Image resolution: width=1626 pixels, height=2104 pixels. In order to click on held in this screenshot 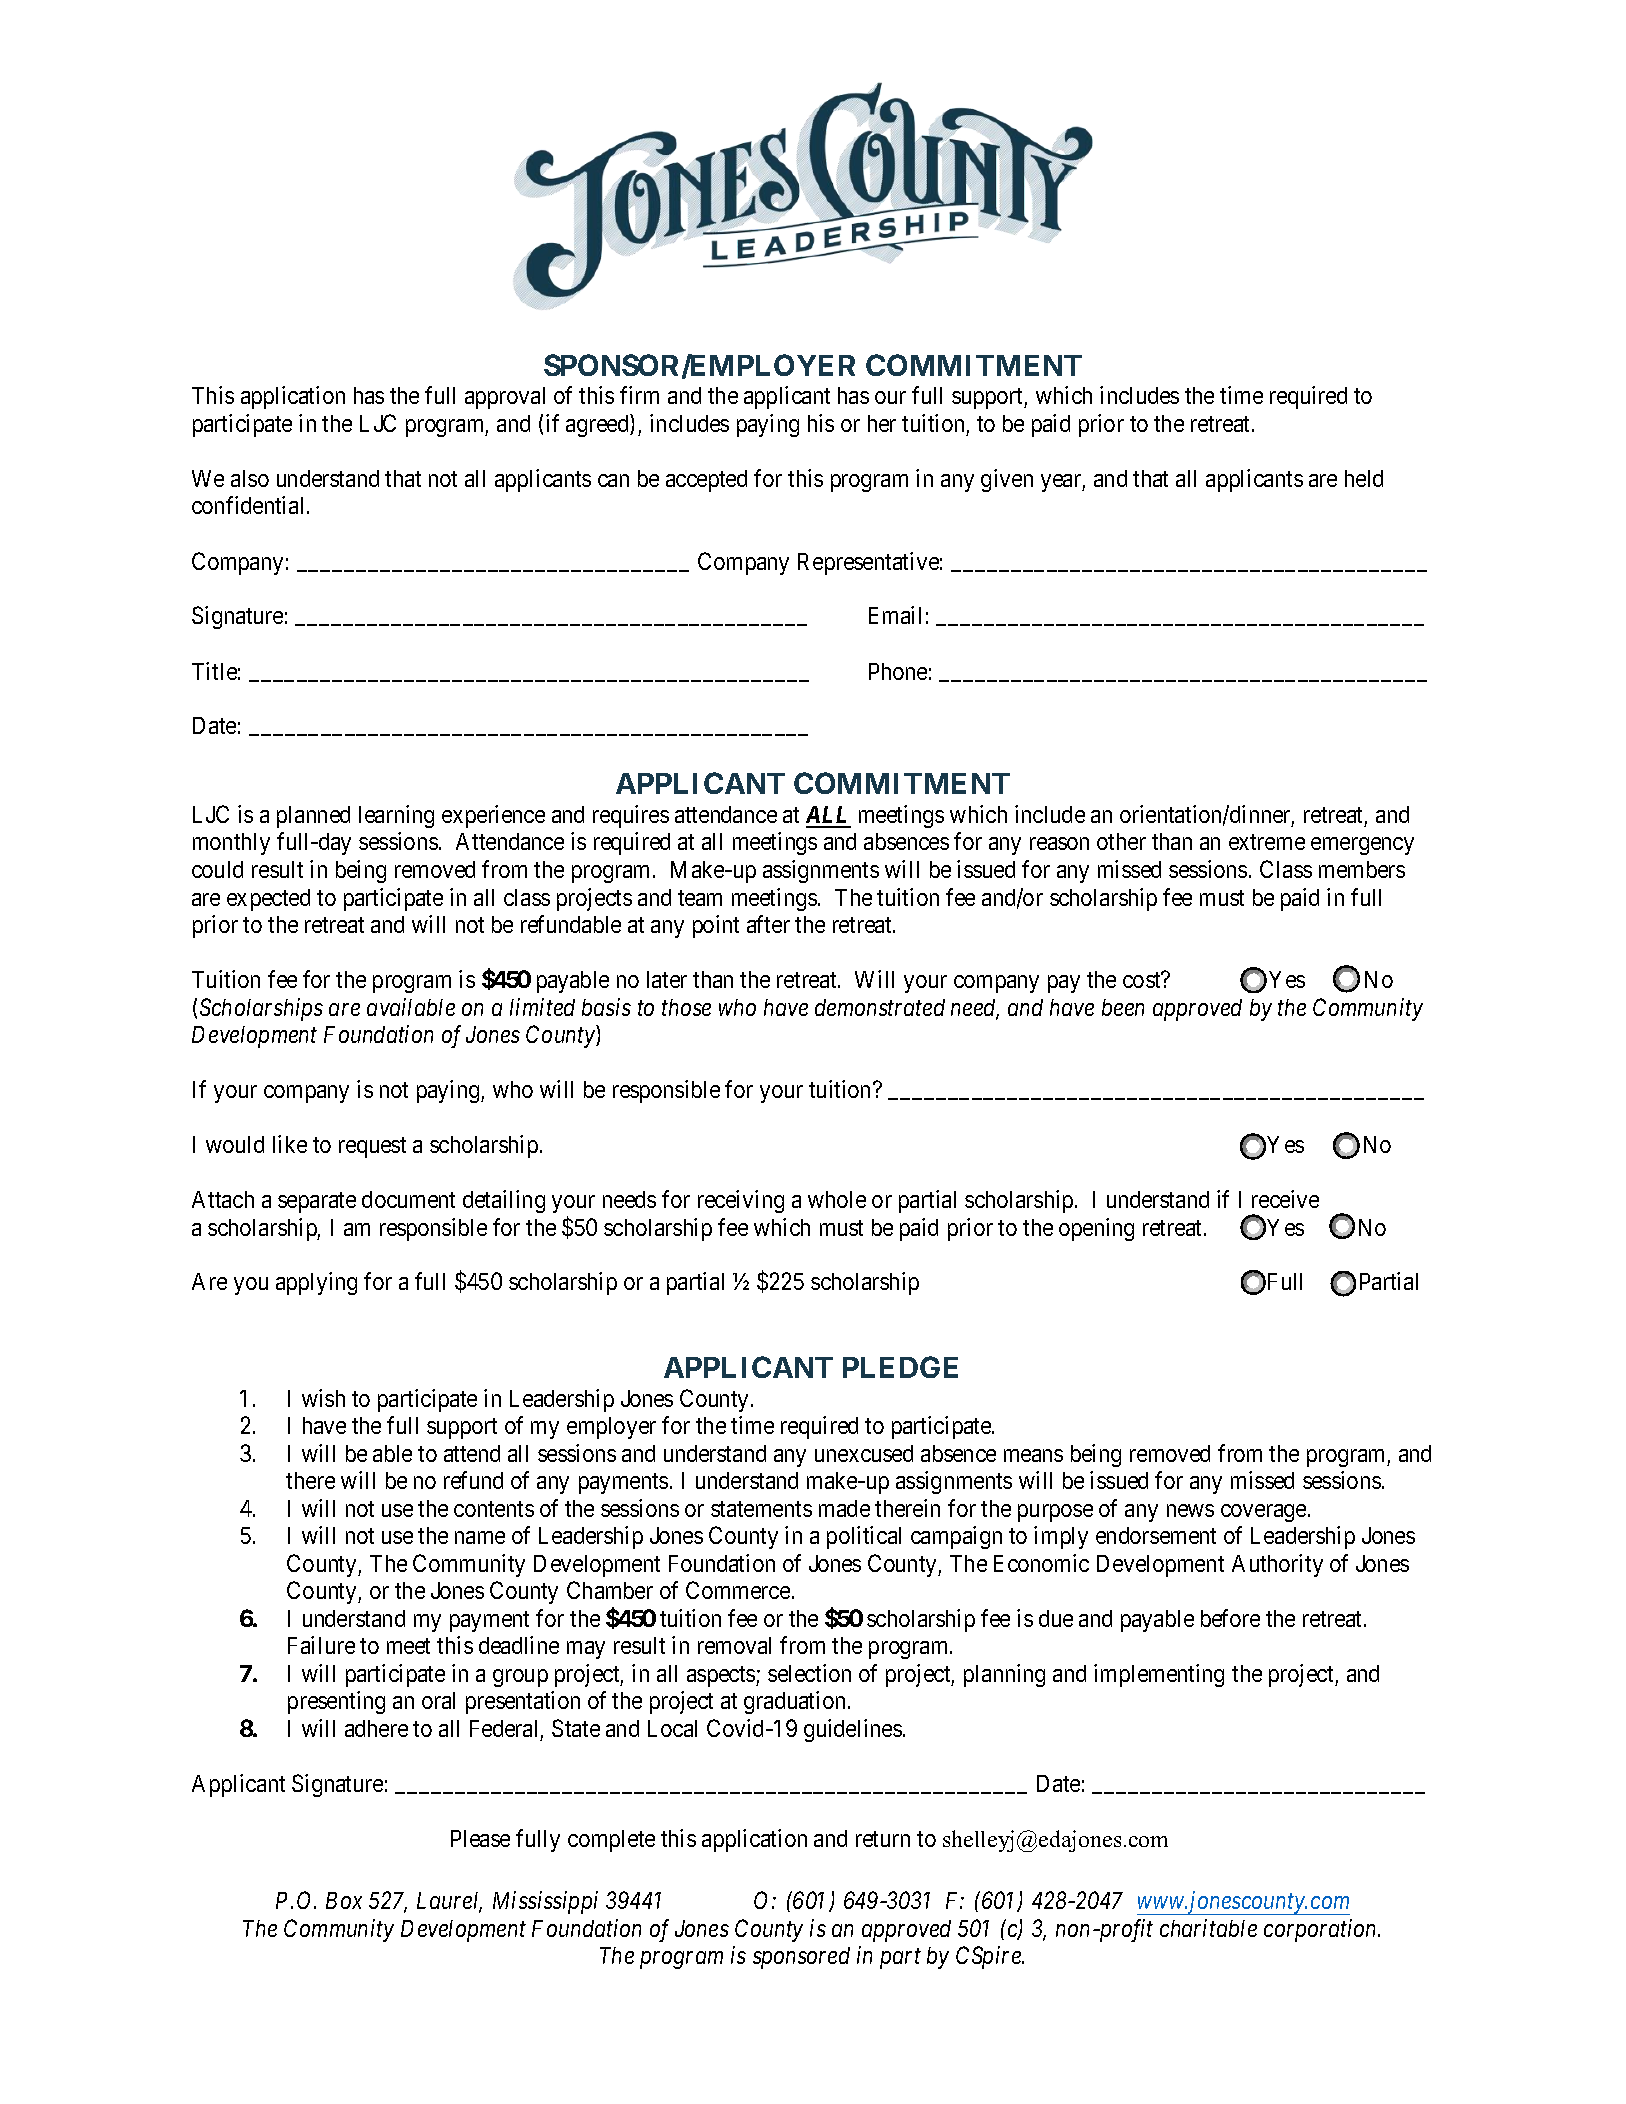, I will do `click(1364, 478)`.
